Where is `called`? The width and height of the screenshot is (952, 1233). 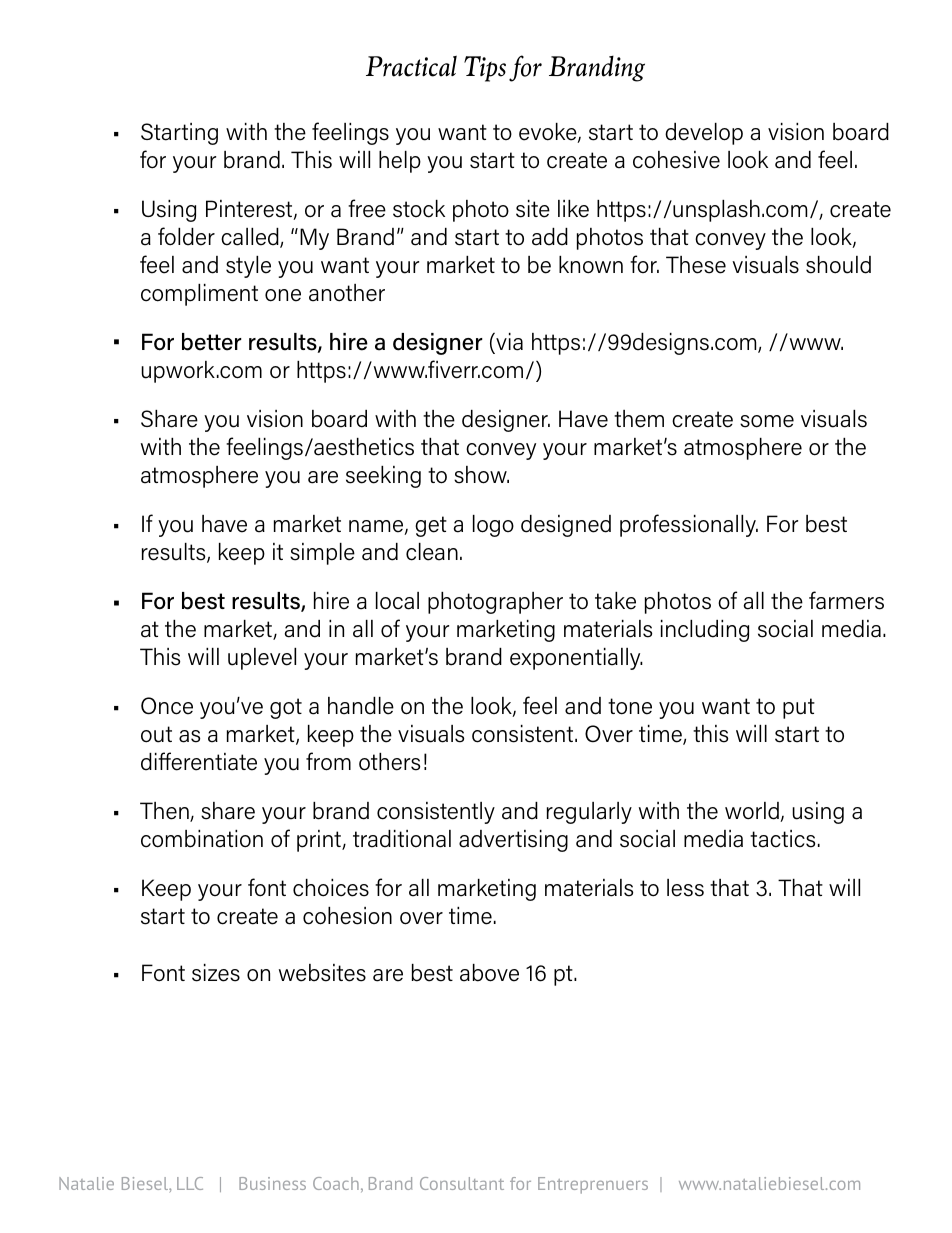
called is located at coordinates (251, 238).
